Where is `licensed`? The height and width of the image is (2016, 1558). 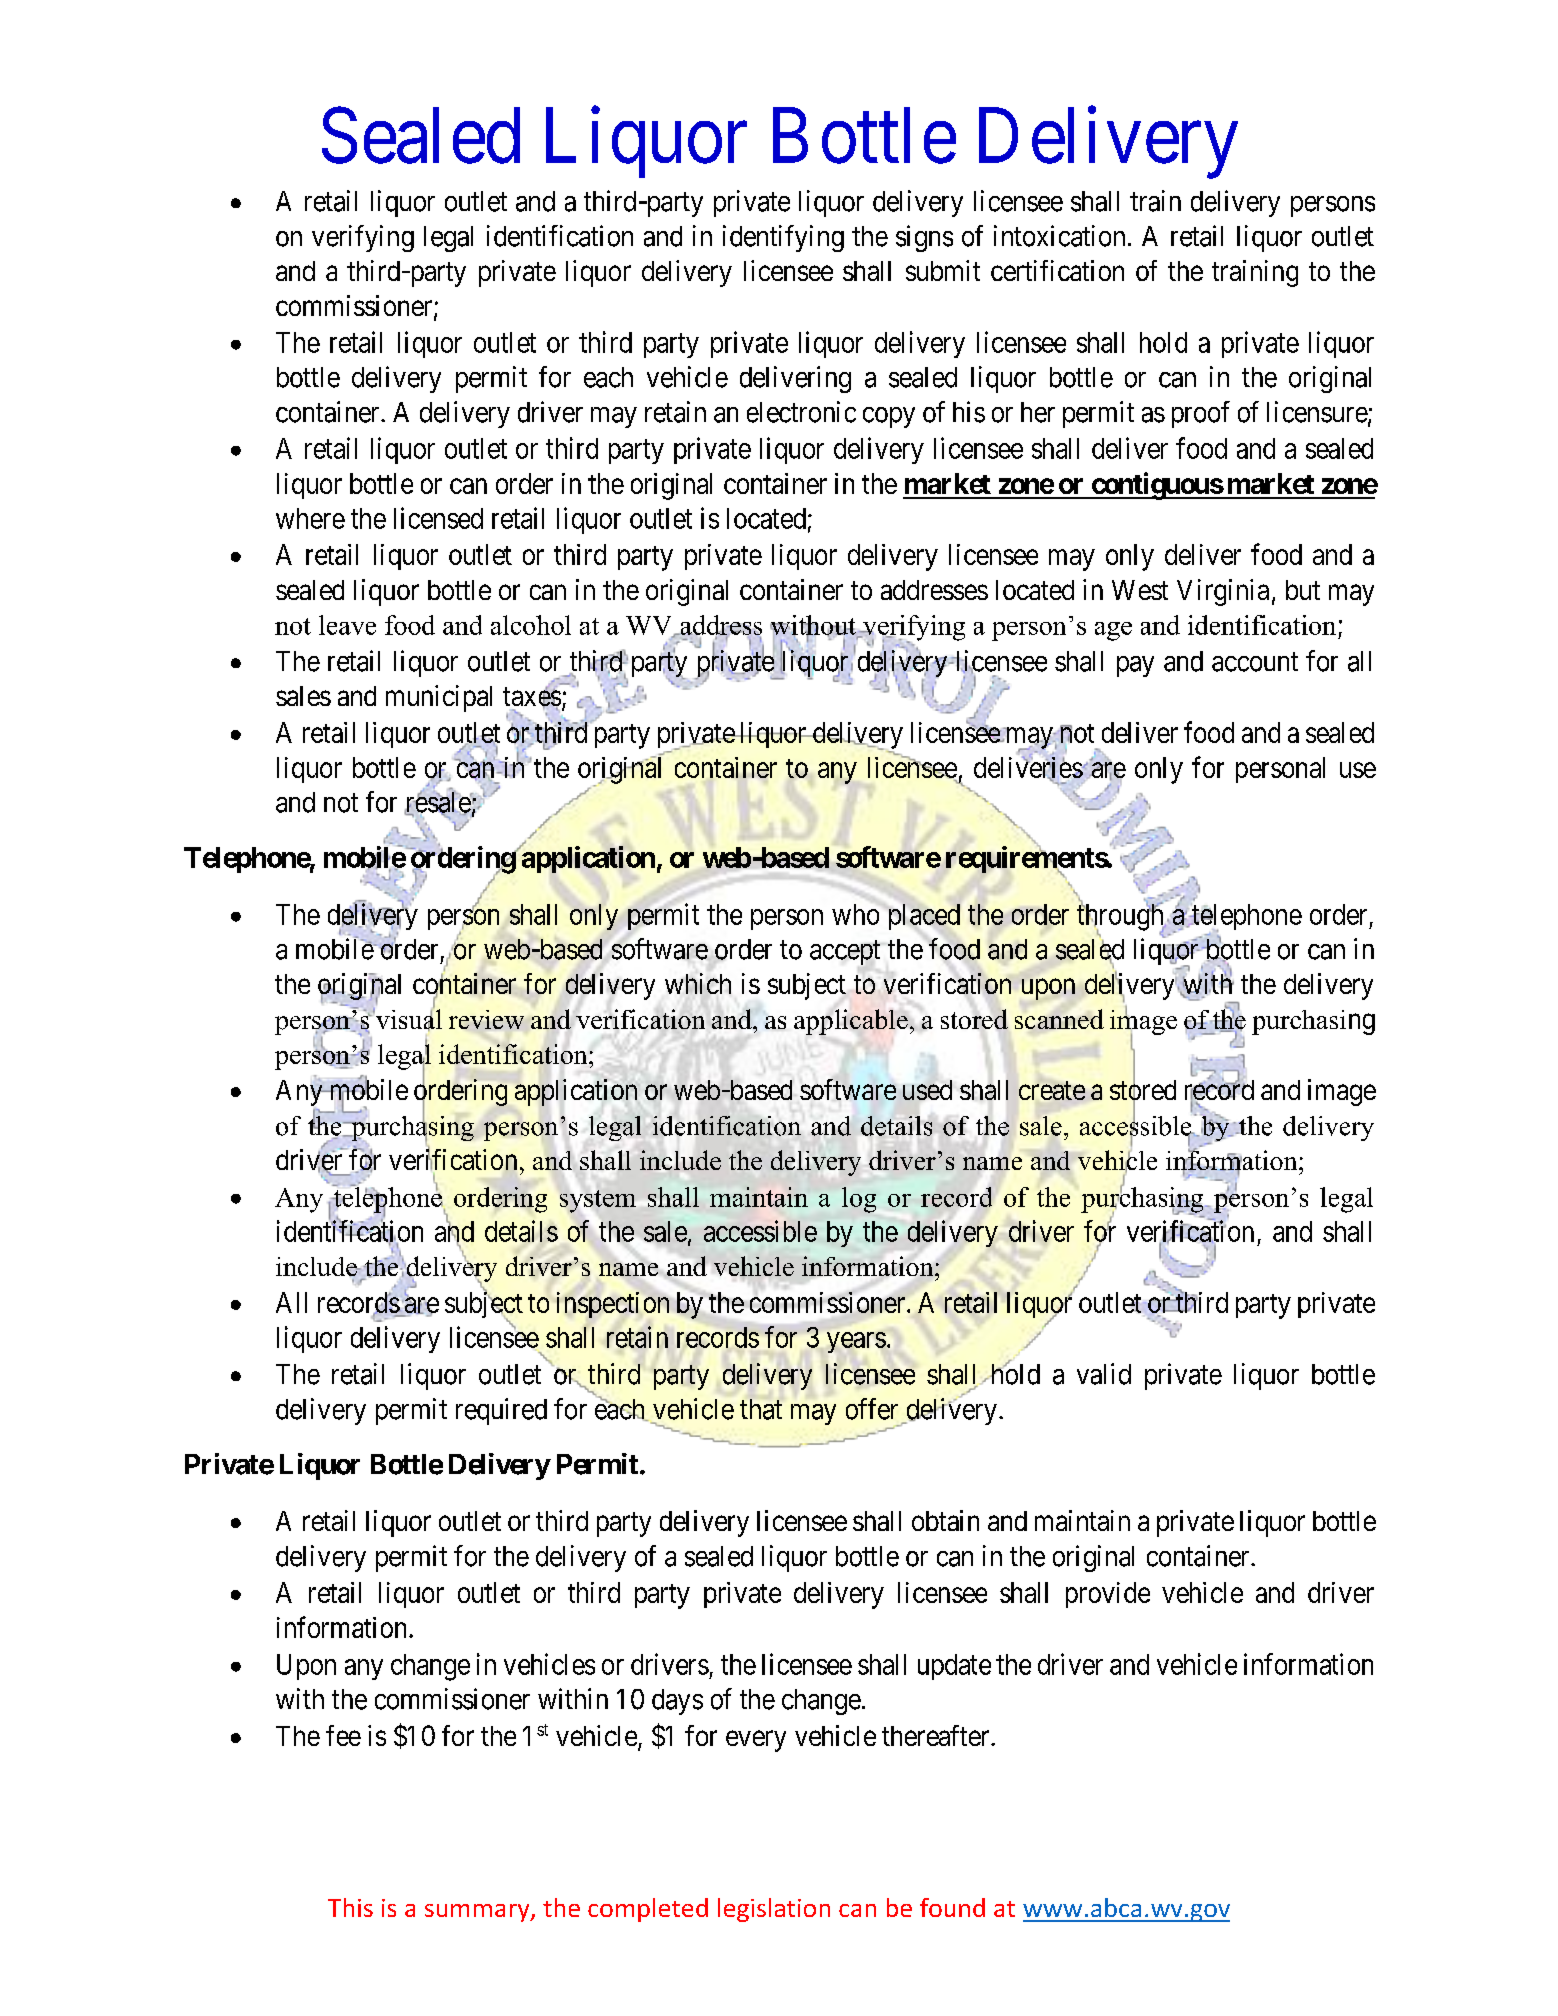
licensed is located at coordinates (438, 518).
